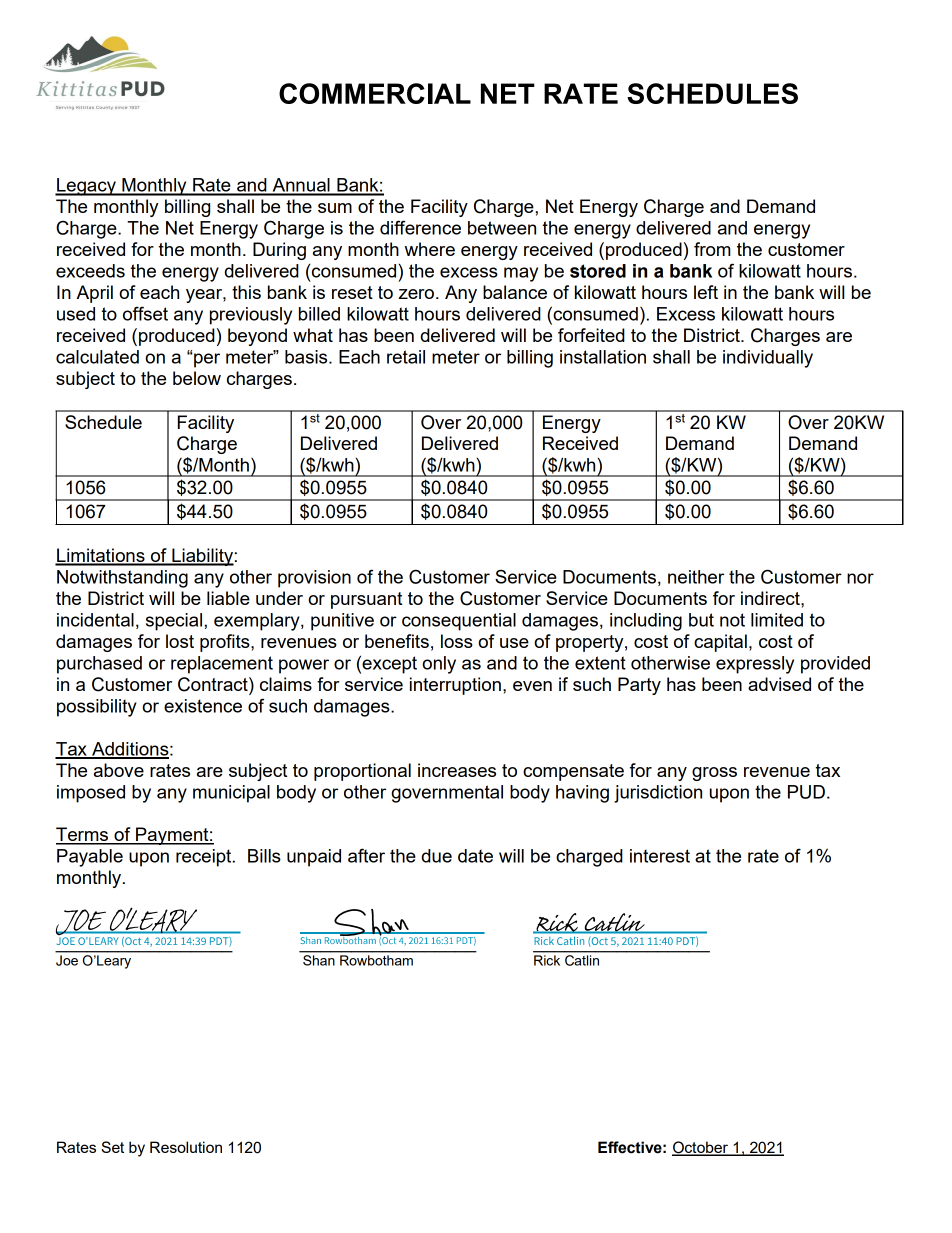 The image size is (952, 1233). What do you see at coordinates (197, 378) in the screenshot?
I see `below` at bounding box center [197, 378].
